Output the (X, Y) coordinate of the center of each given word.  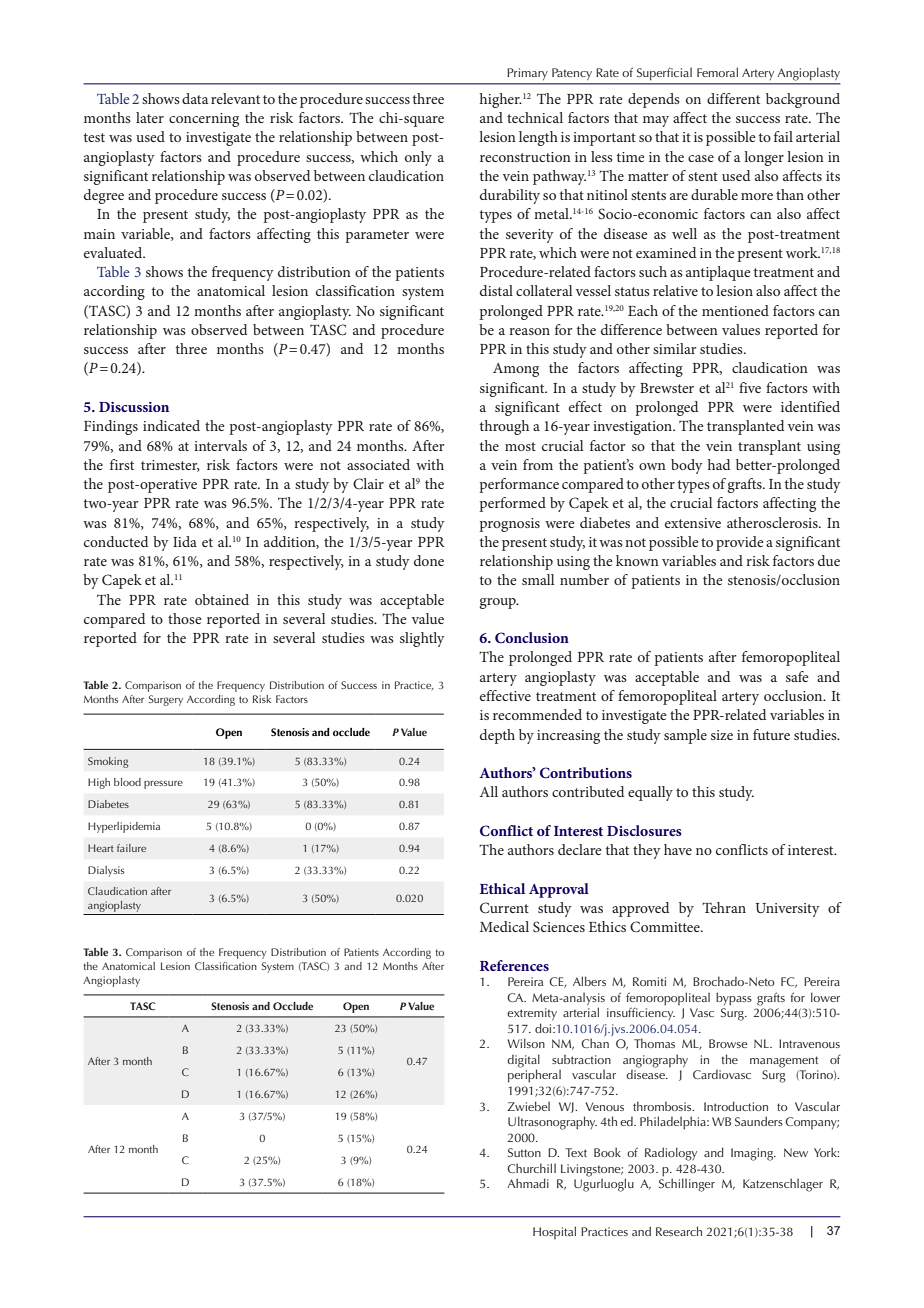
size (722, 735)
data (195, 98)
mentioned (735, 310)
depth (497, 736)
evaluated (114, 252)
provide (740, 543)
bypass (734, 999)
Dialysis (106, 871)
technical (535, 117)
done (429, 560)
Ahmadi (528, 1183)
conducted (116, 541)
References (514, 965)
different (733, 98)
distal (496, 290)
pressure (163, 785)
